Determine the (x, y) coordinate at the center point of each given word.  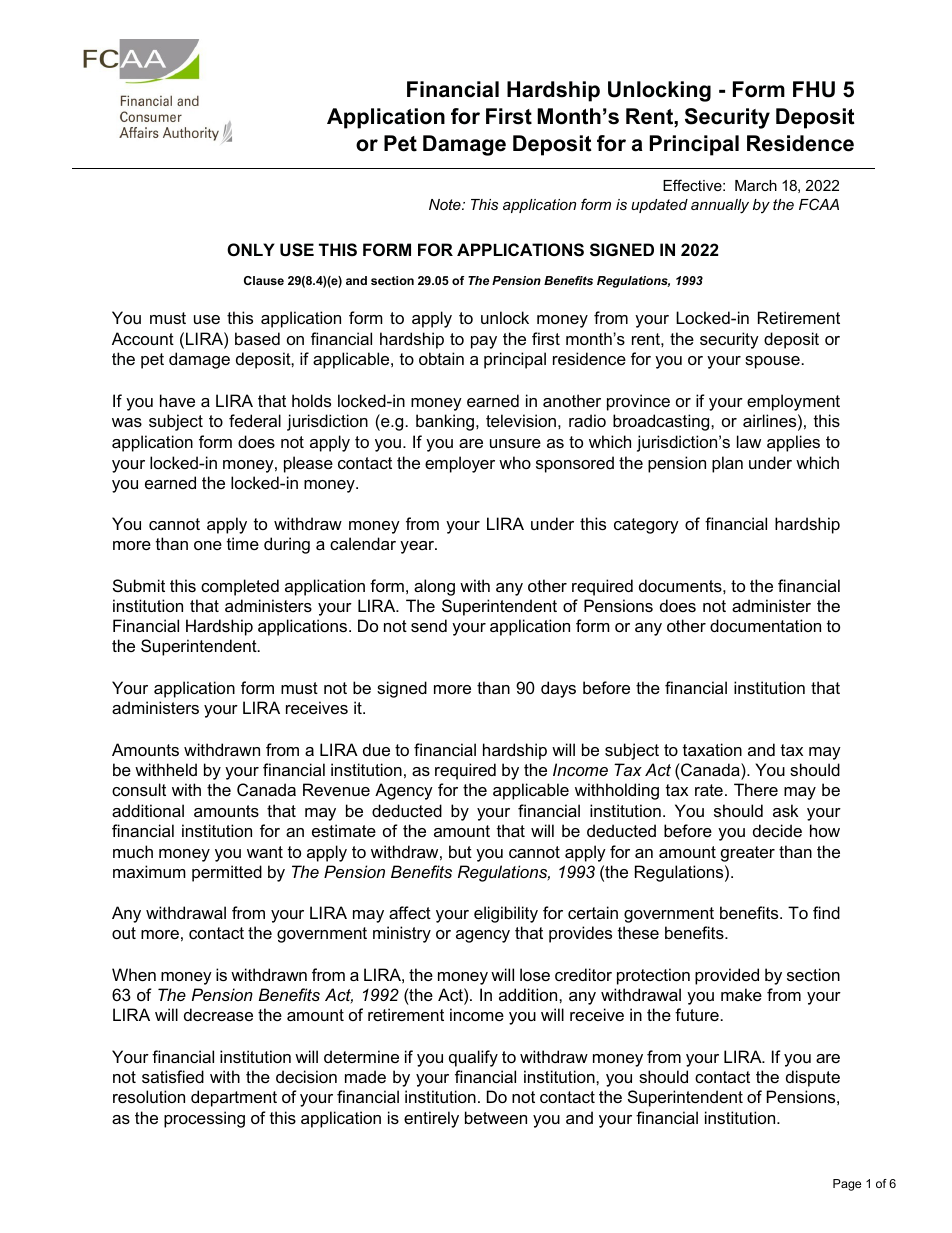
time (243, 543)
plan (727, 464)
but (460, 851)
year (418, 547)
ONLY (251, 249)
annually (720, 206)
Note (446, 204)
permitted (227, 873)
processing (204, 1119)
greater (748, 854)
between (496, 1117)
